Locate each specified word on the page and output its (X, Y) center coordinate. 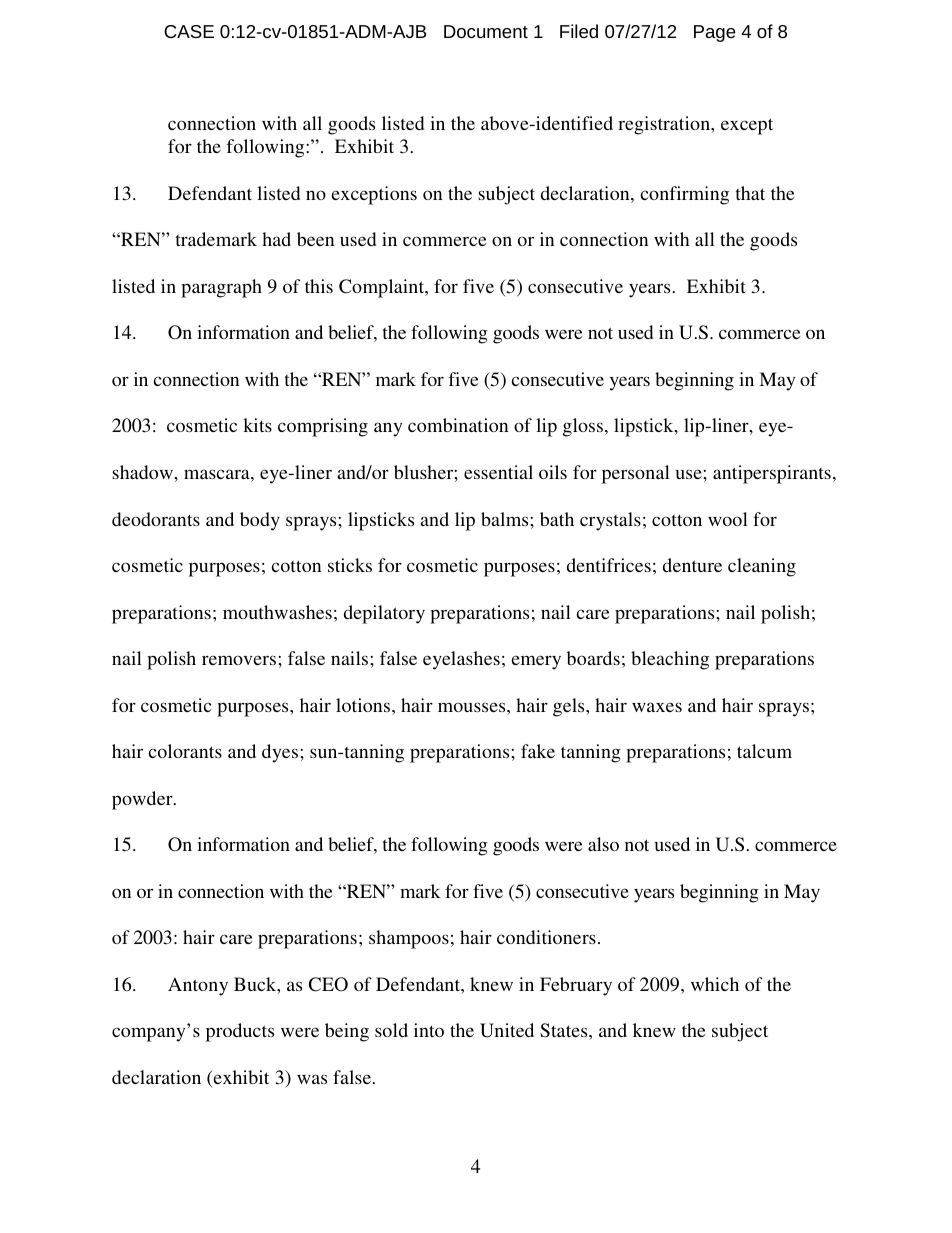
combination (458, 425)
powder (143, 800)
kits (257, 425)
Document (486, 31)
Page (715, 33)
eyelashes (461, 660)
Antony (198, 986)
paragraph (221, 288)
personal (636, 474)
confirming (684, 195)
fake (538, 751)
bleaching (670, 660)
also (603, 844)
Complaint (383, 288)
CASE (189, 31)
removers (240, 660)
